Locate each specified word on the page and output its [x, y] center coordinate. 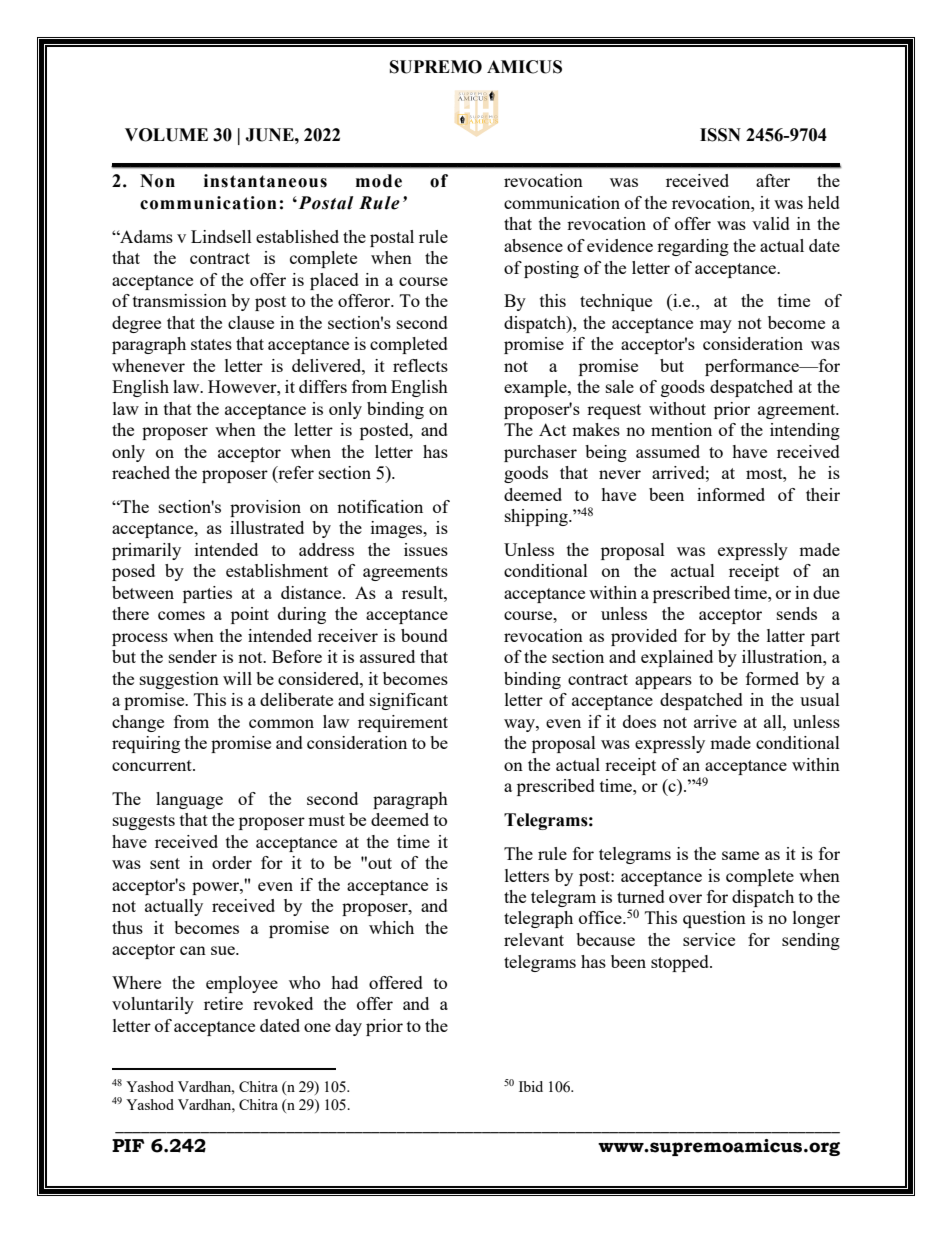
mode [379, 181]
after [773, 180]
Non [157, 181]
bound [424, 635]
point [250, 615]
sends [797, 613]
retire [223, 1003]
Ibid [531, 1086]
